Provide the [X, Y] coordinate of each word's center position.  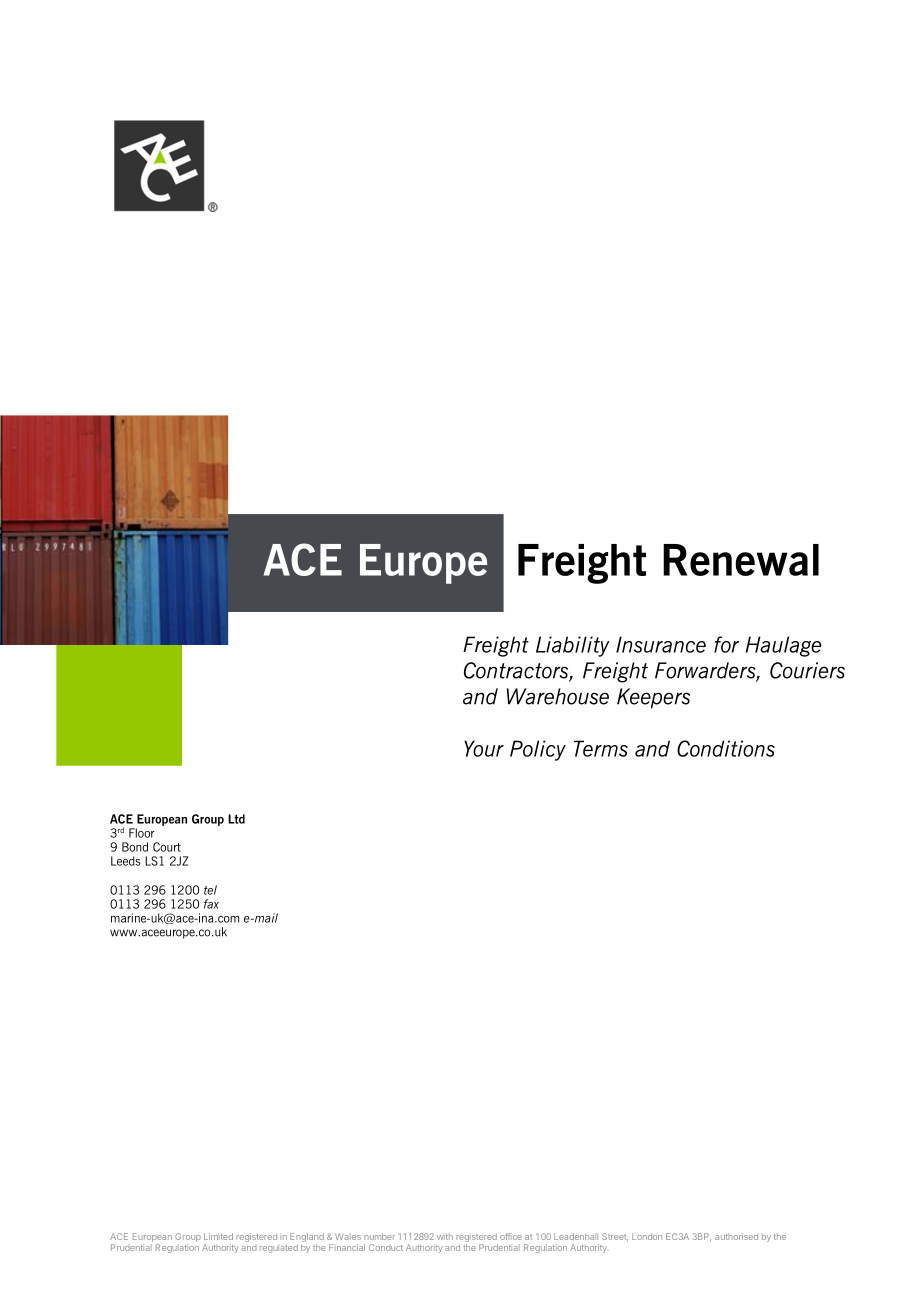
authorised [736, 1236]
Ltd [236, 819]
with [445, 1236]
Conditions [726, 748]
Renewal [741, 560]
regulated [279, 1248]
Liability [572, 646]
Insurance [661, 644]
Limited [218, 1236]
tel [210, 890]
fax [211, 904]
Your [484, 748]
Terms [601, 748]
